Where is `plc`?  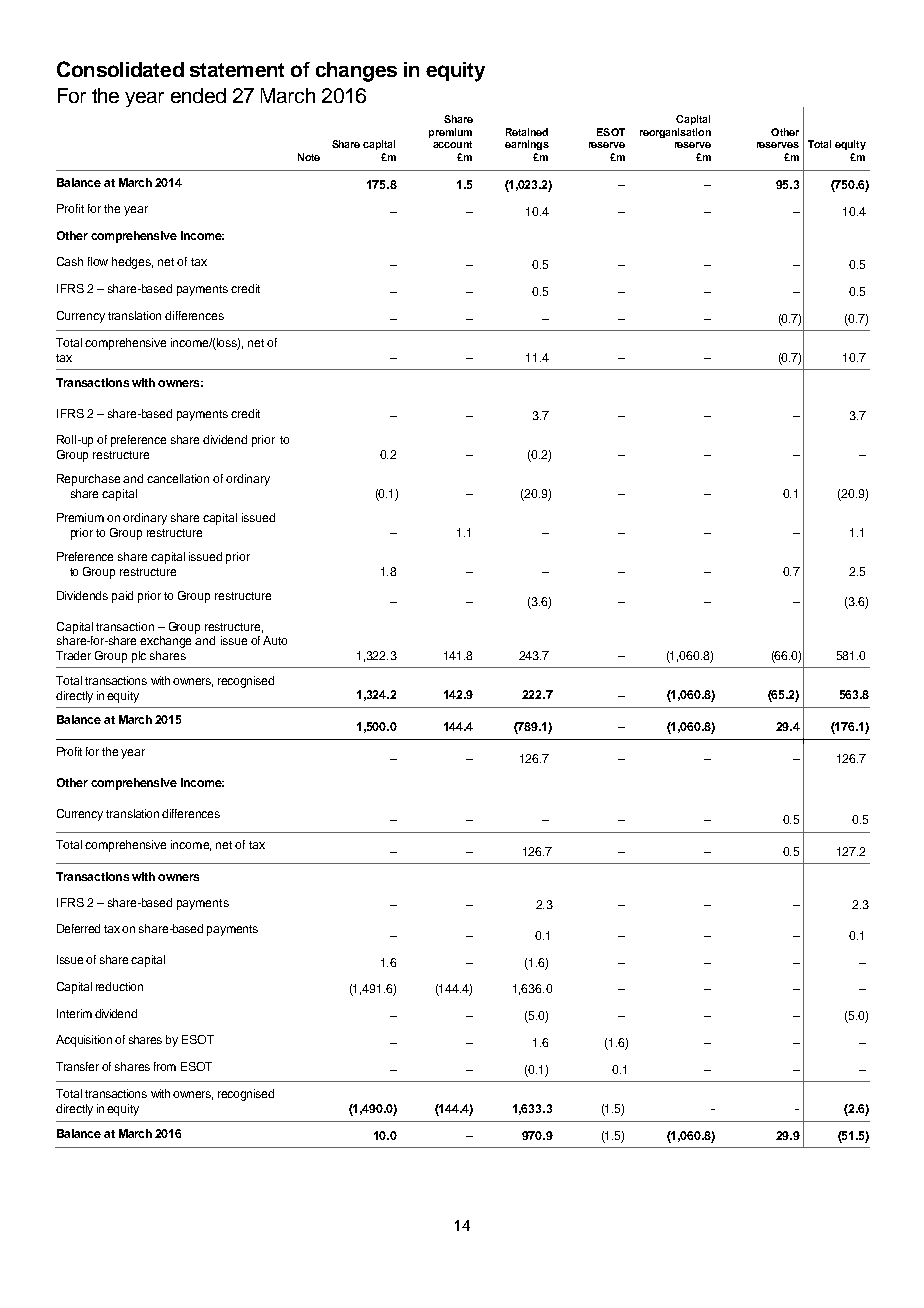
plc is located at coordinates (139, 657).
